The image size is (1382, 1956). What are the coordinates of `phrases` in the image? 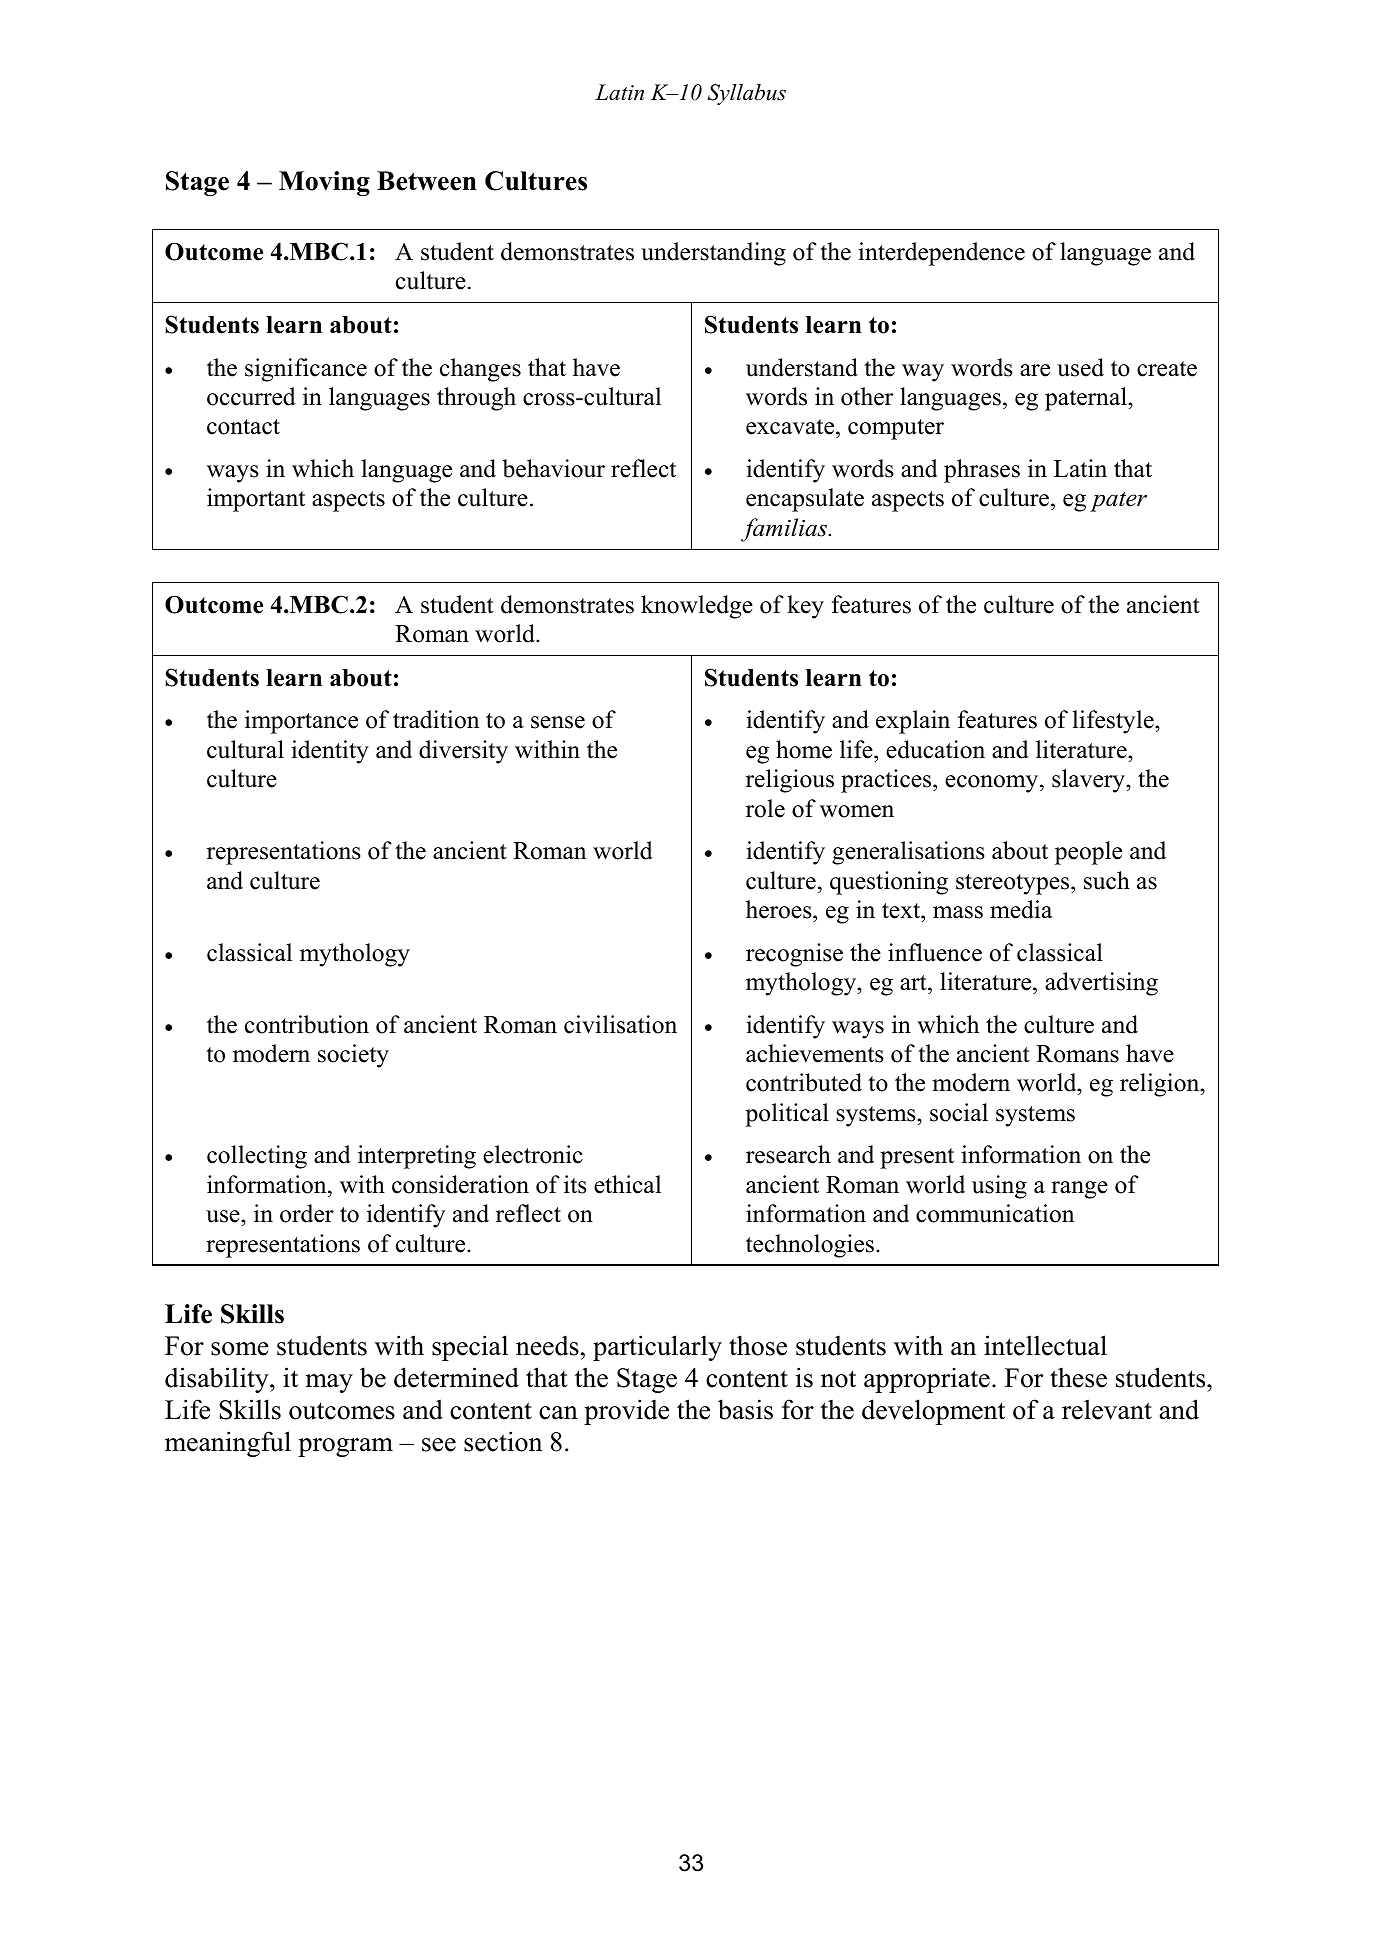 It's located at (982, 471).
